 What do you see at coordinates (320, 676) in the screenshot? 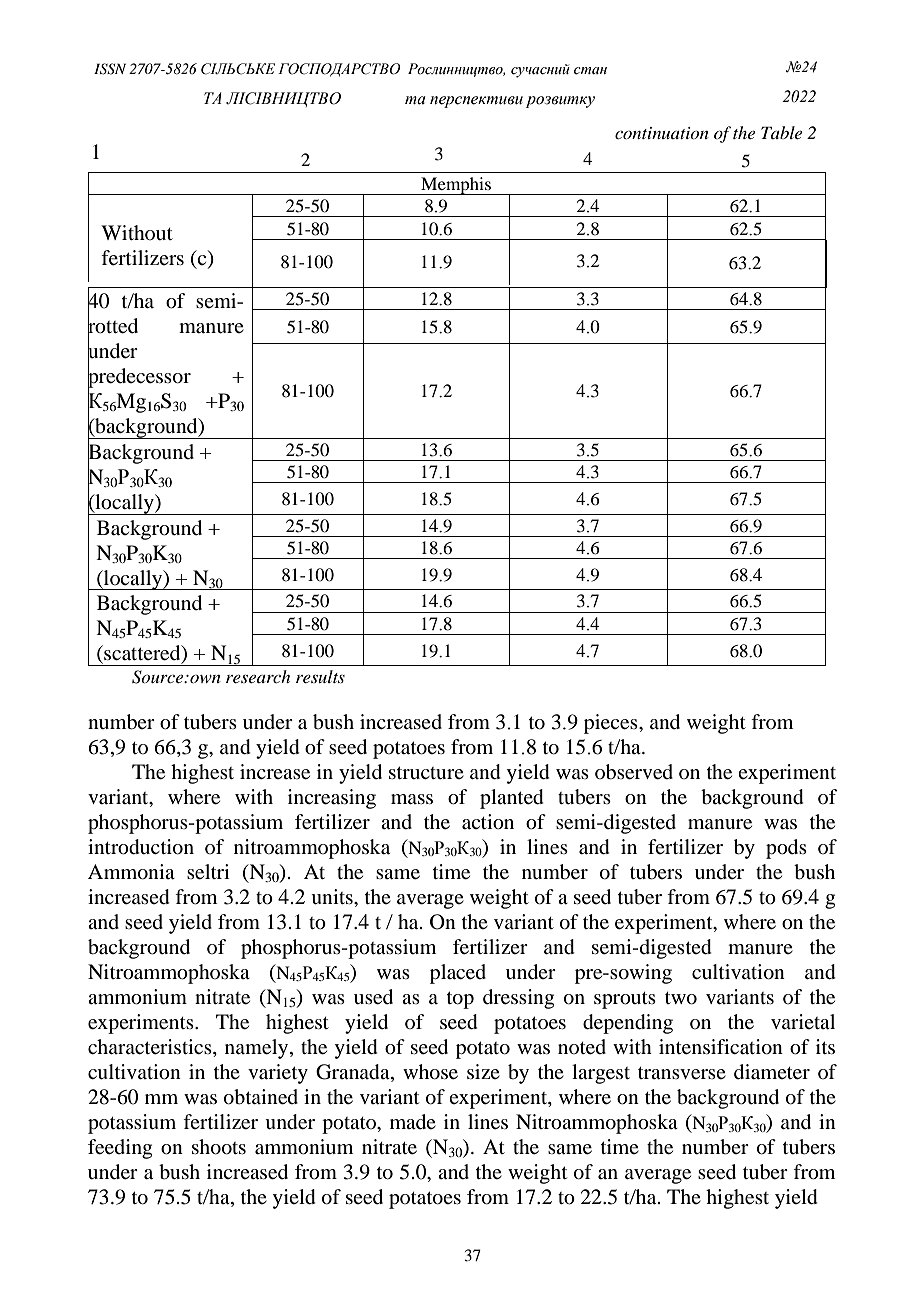
I see `results` at bounding box center [320, 676].
